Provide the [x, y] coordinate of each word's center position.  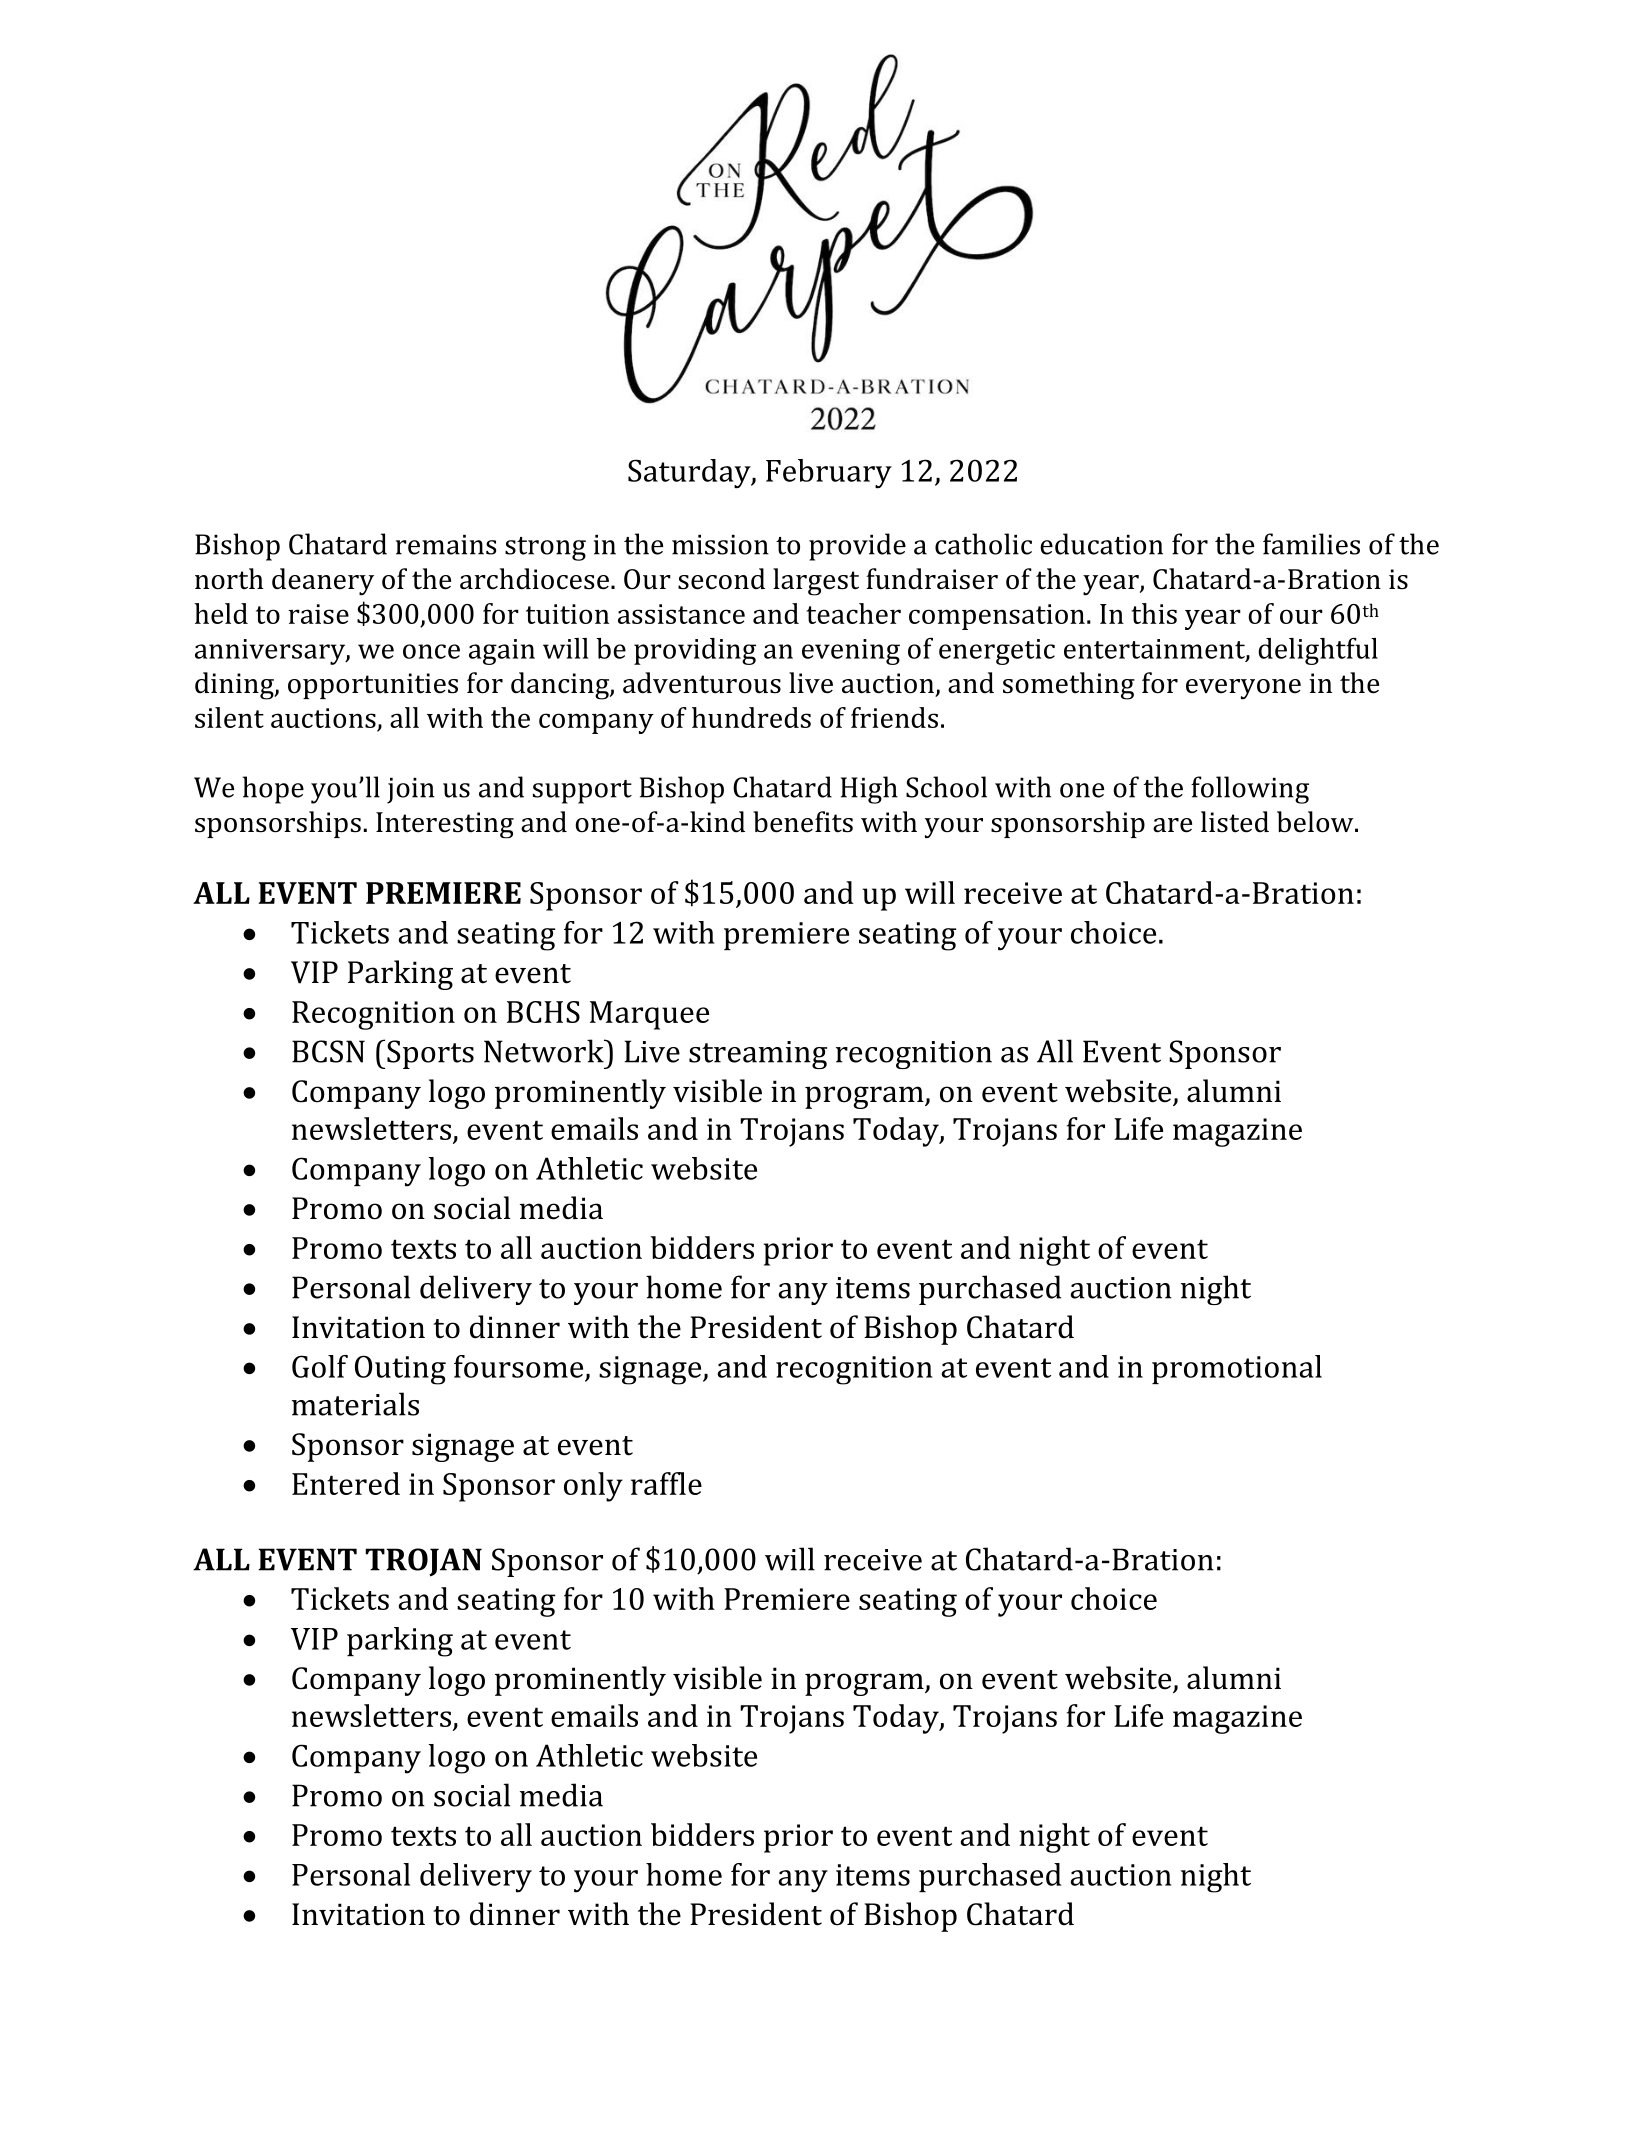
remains [446, 545]
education [1101, 544]
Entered [346, 1483]
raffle [666, 1483]
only [593, 1487]
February [829, 473]
